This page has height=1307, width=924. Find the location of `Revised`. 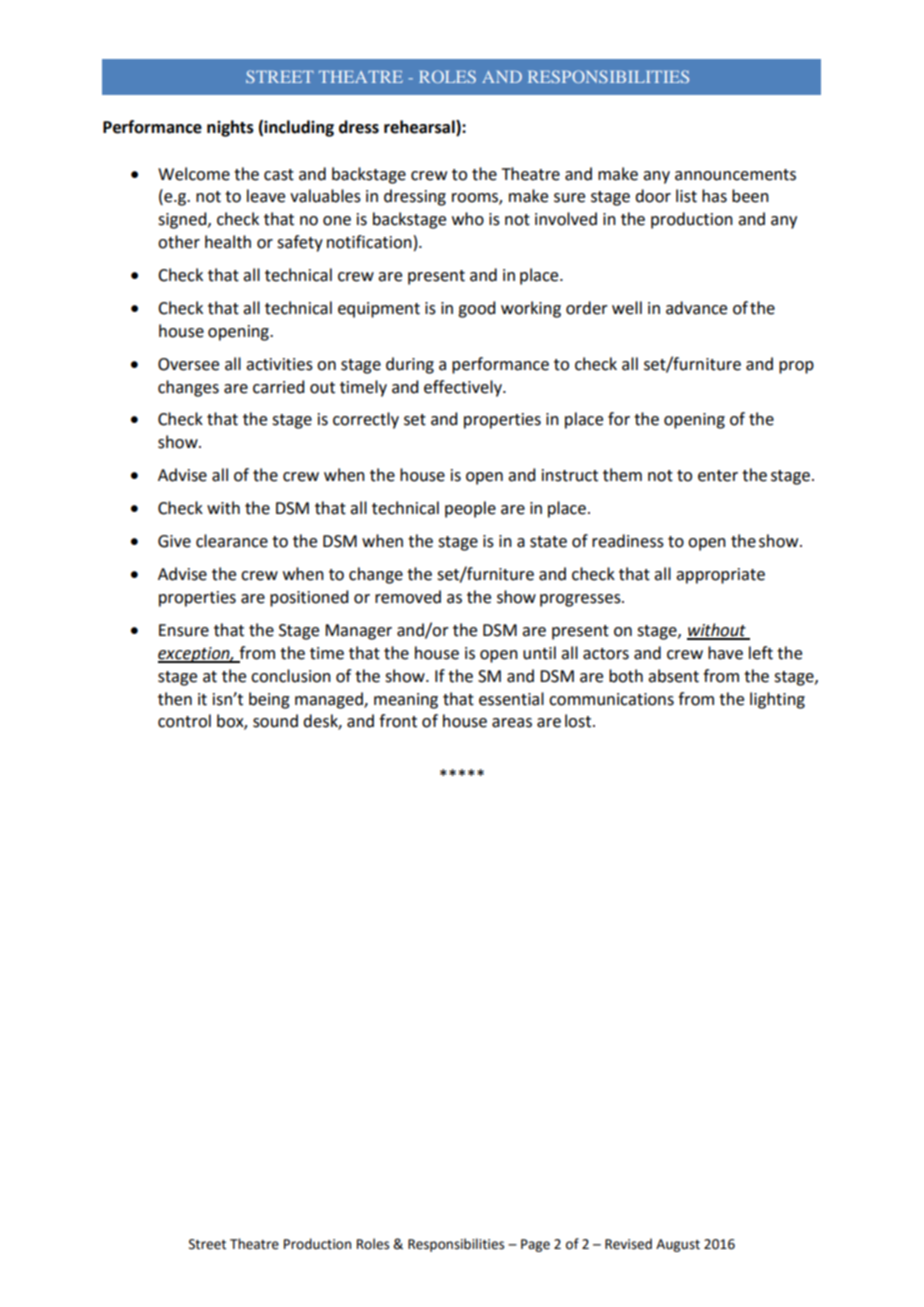

Revised is located at coordinates (628, 1244).
